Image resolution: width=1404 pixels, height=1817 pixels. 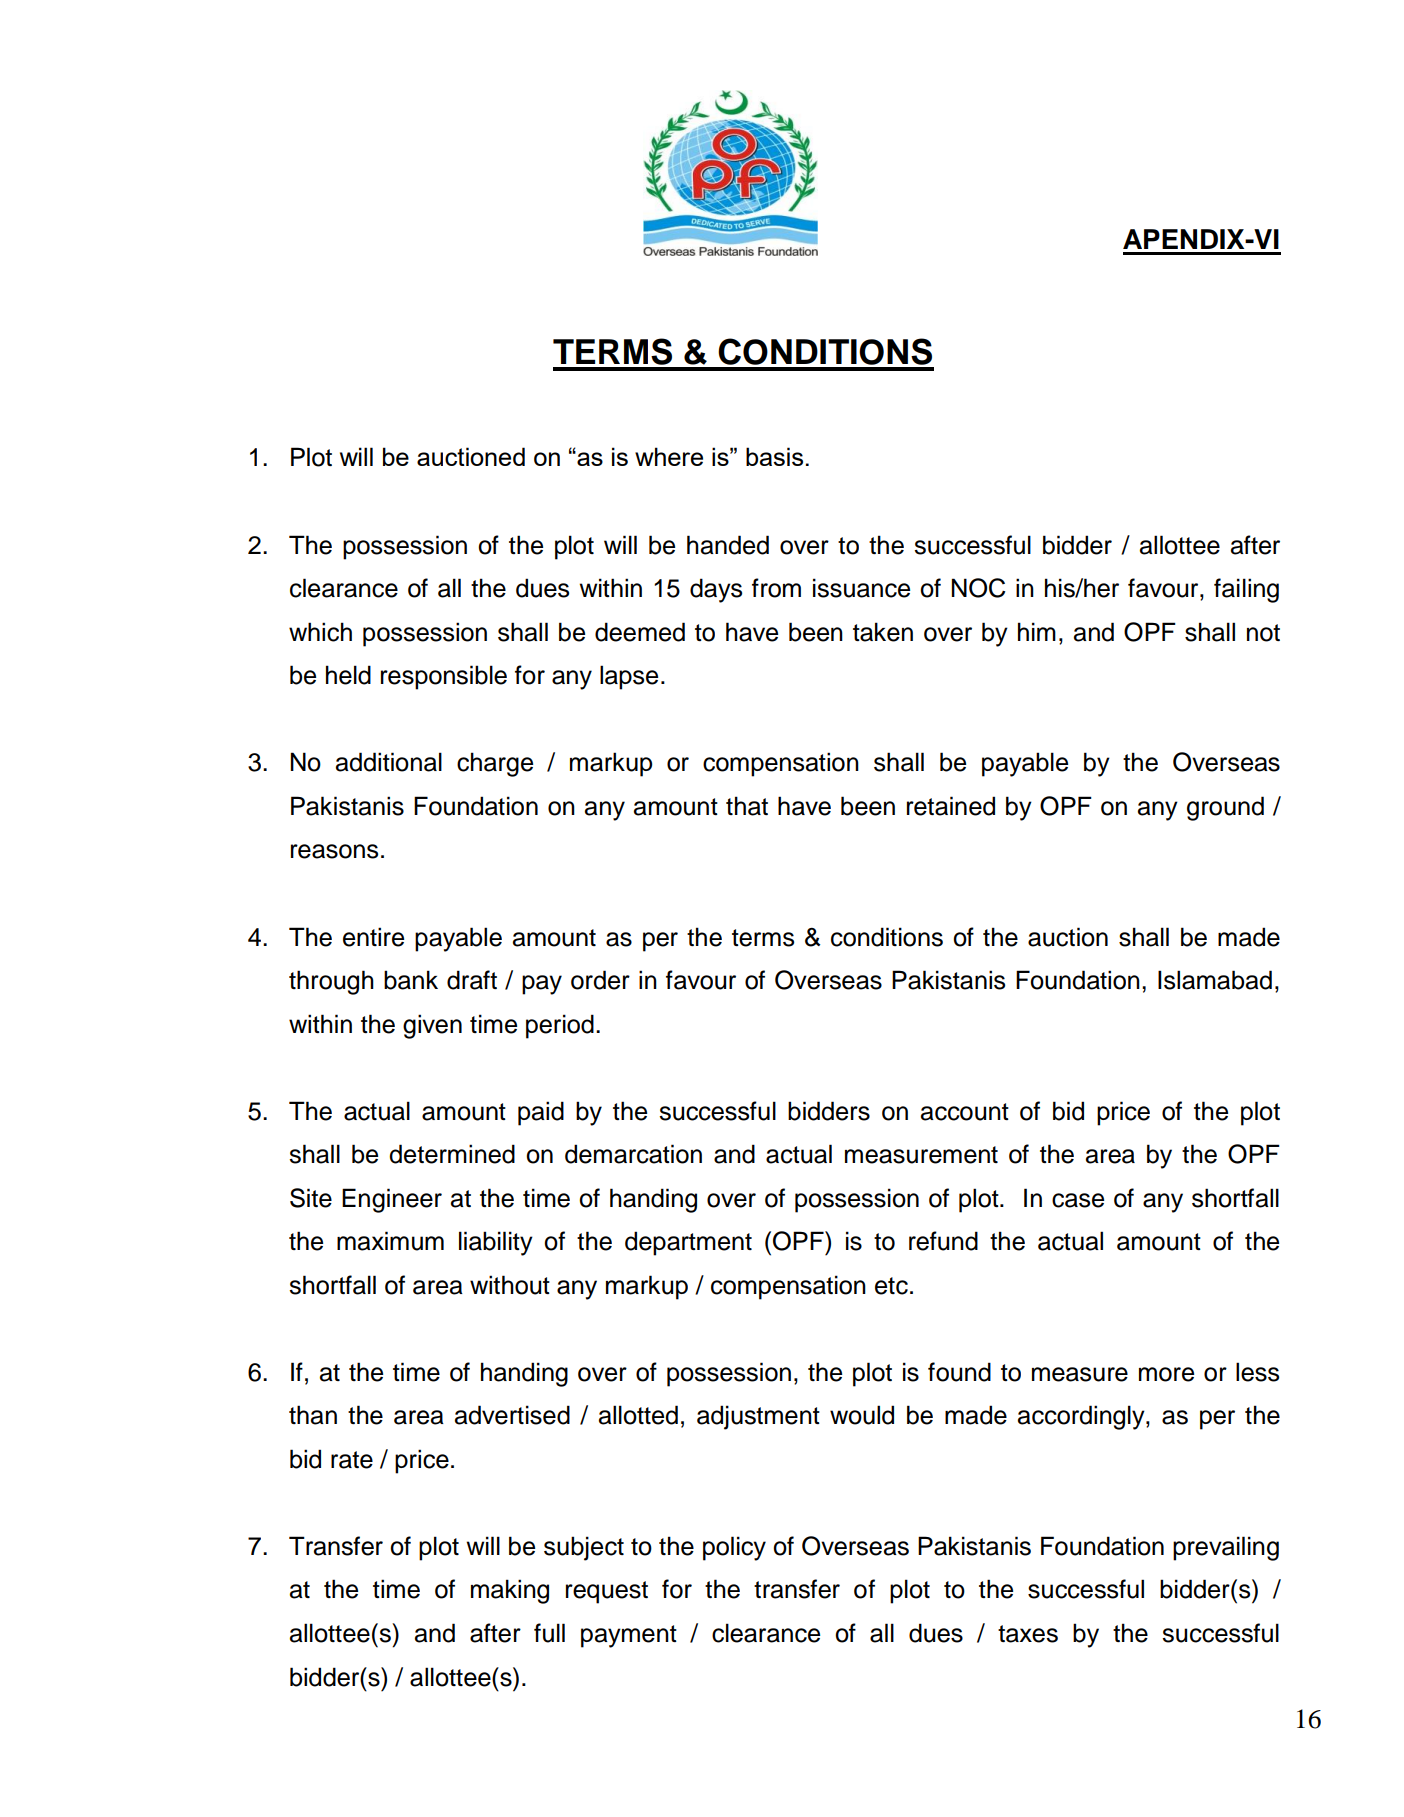 I want to click on prevailing, so click(x=1226, y=1548).
